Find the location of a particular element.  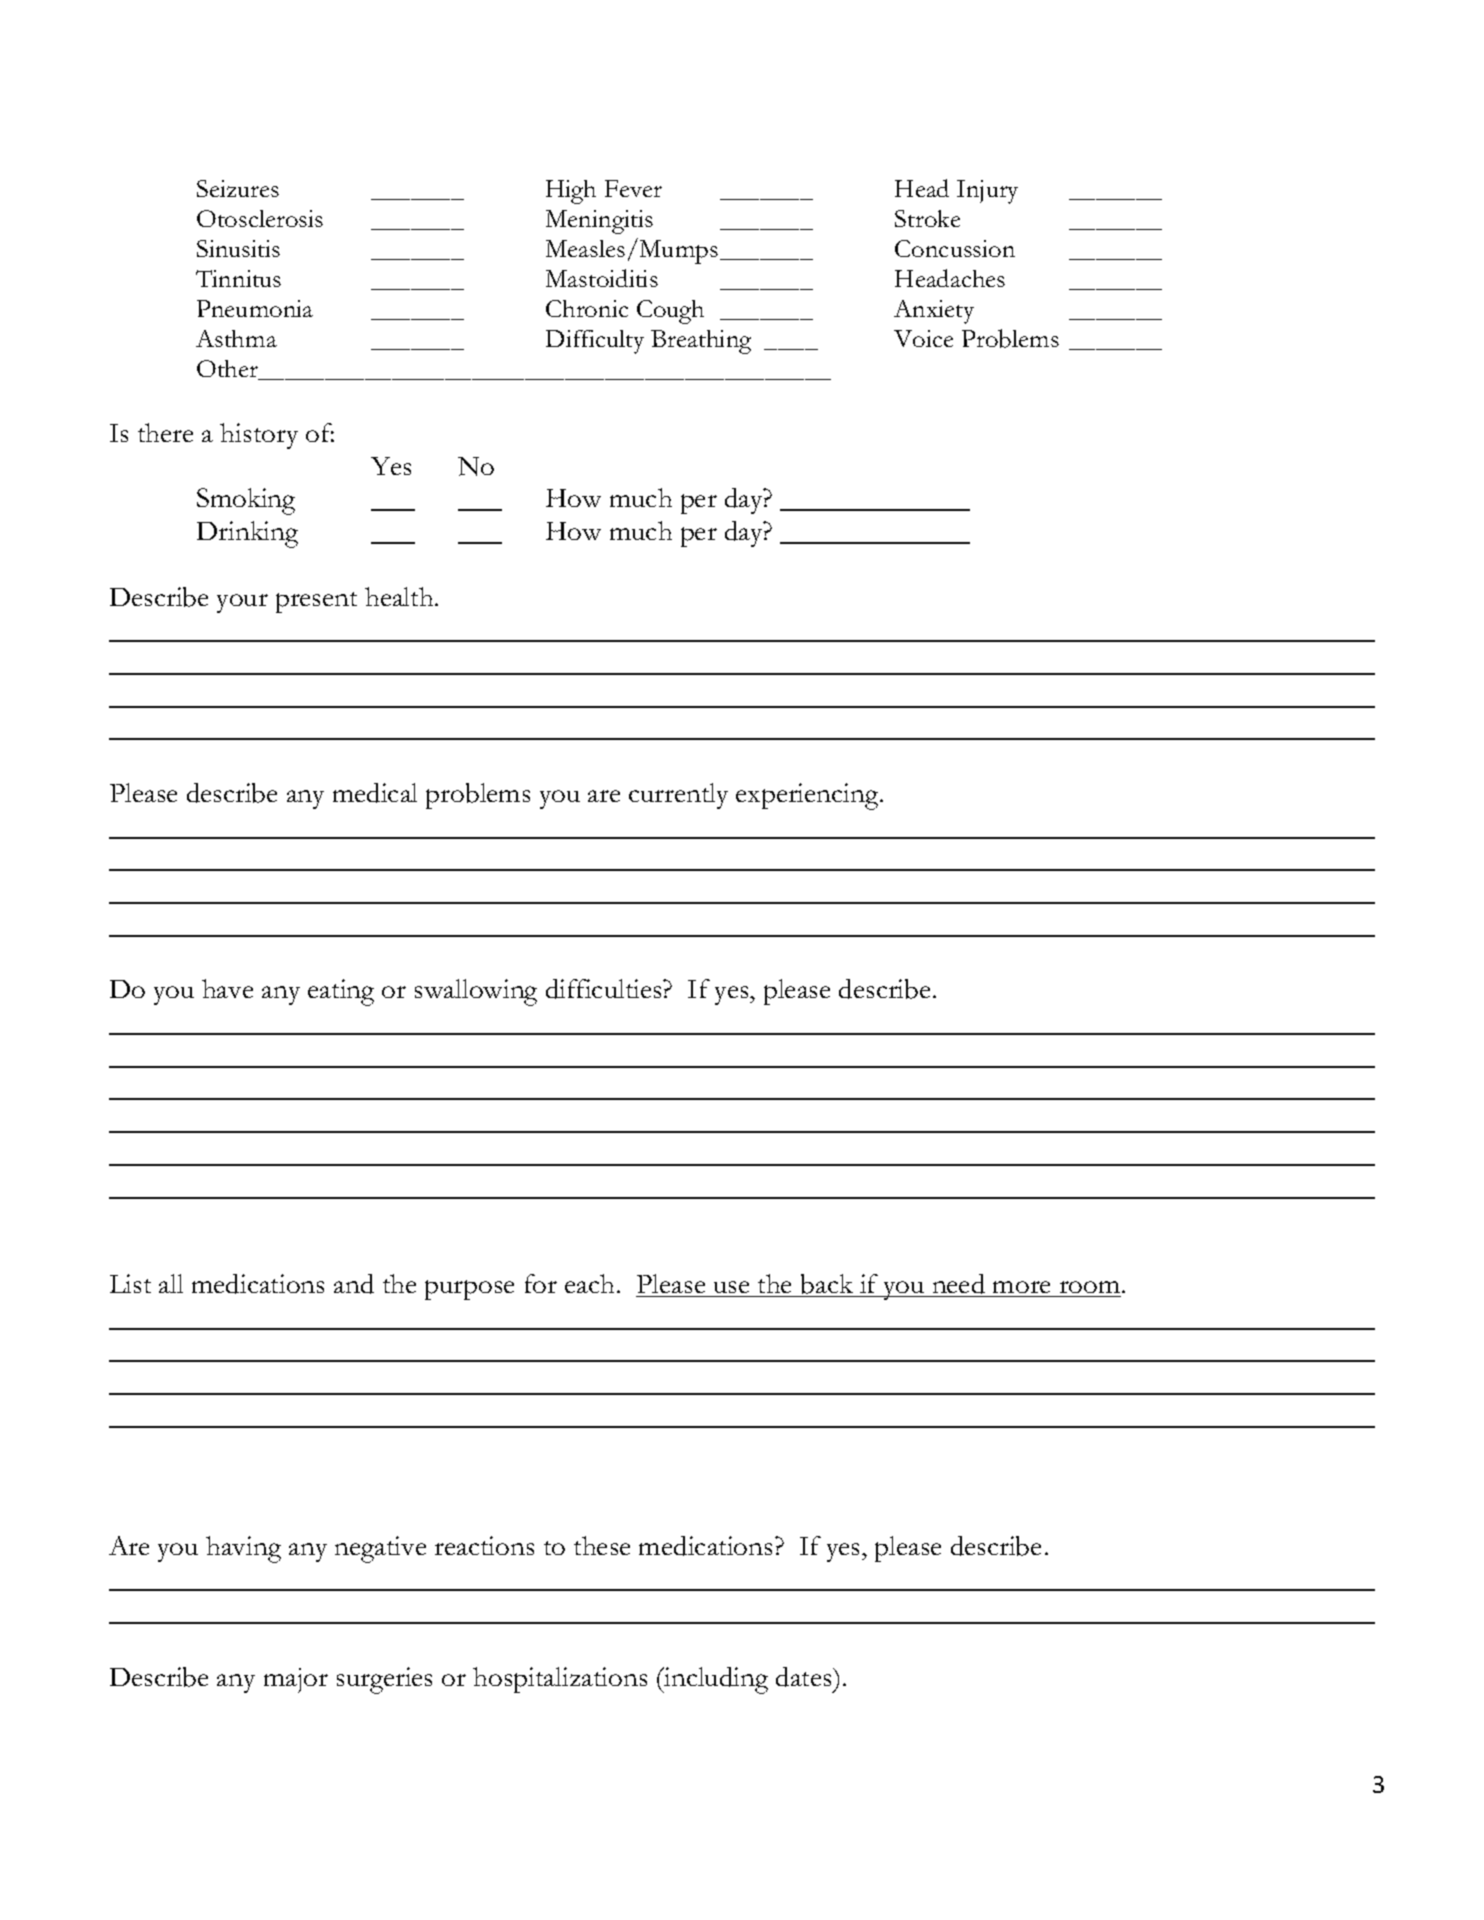

difficulties is located at coordinates (605, 989).
